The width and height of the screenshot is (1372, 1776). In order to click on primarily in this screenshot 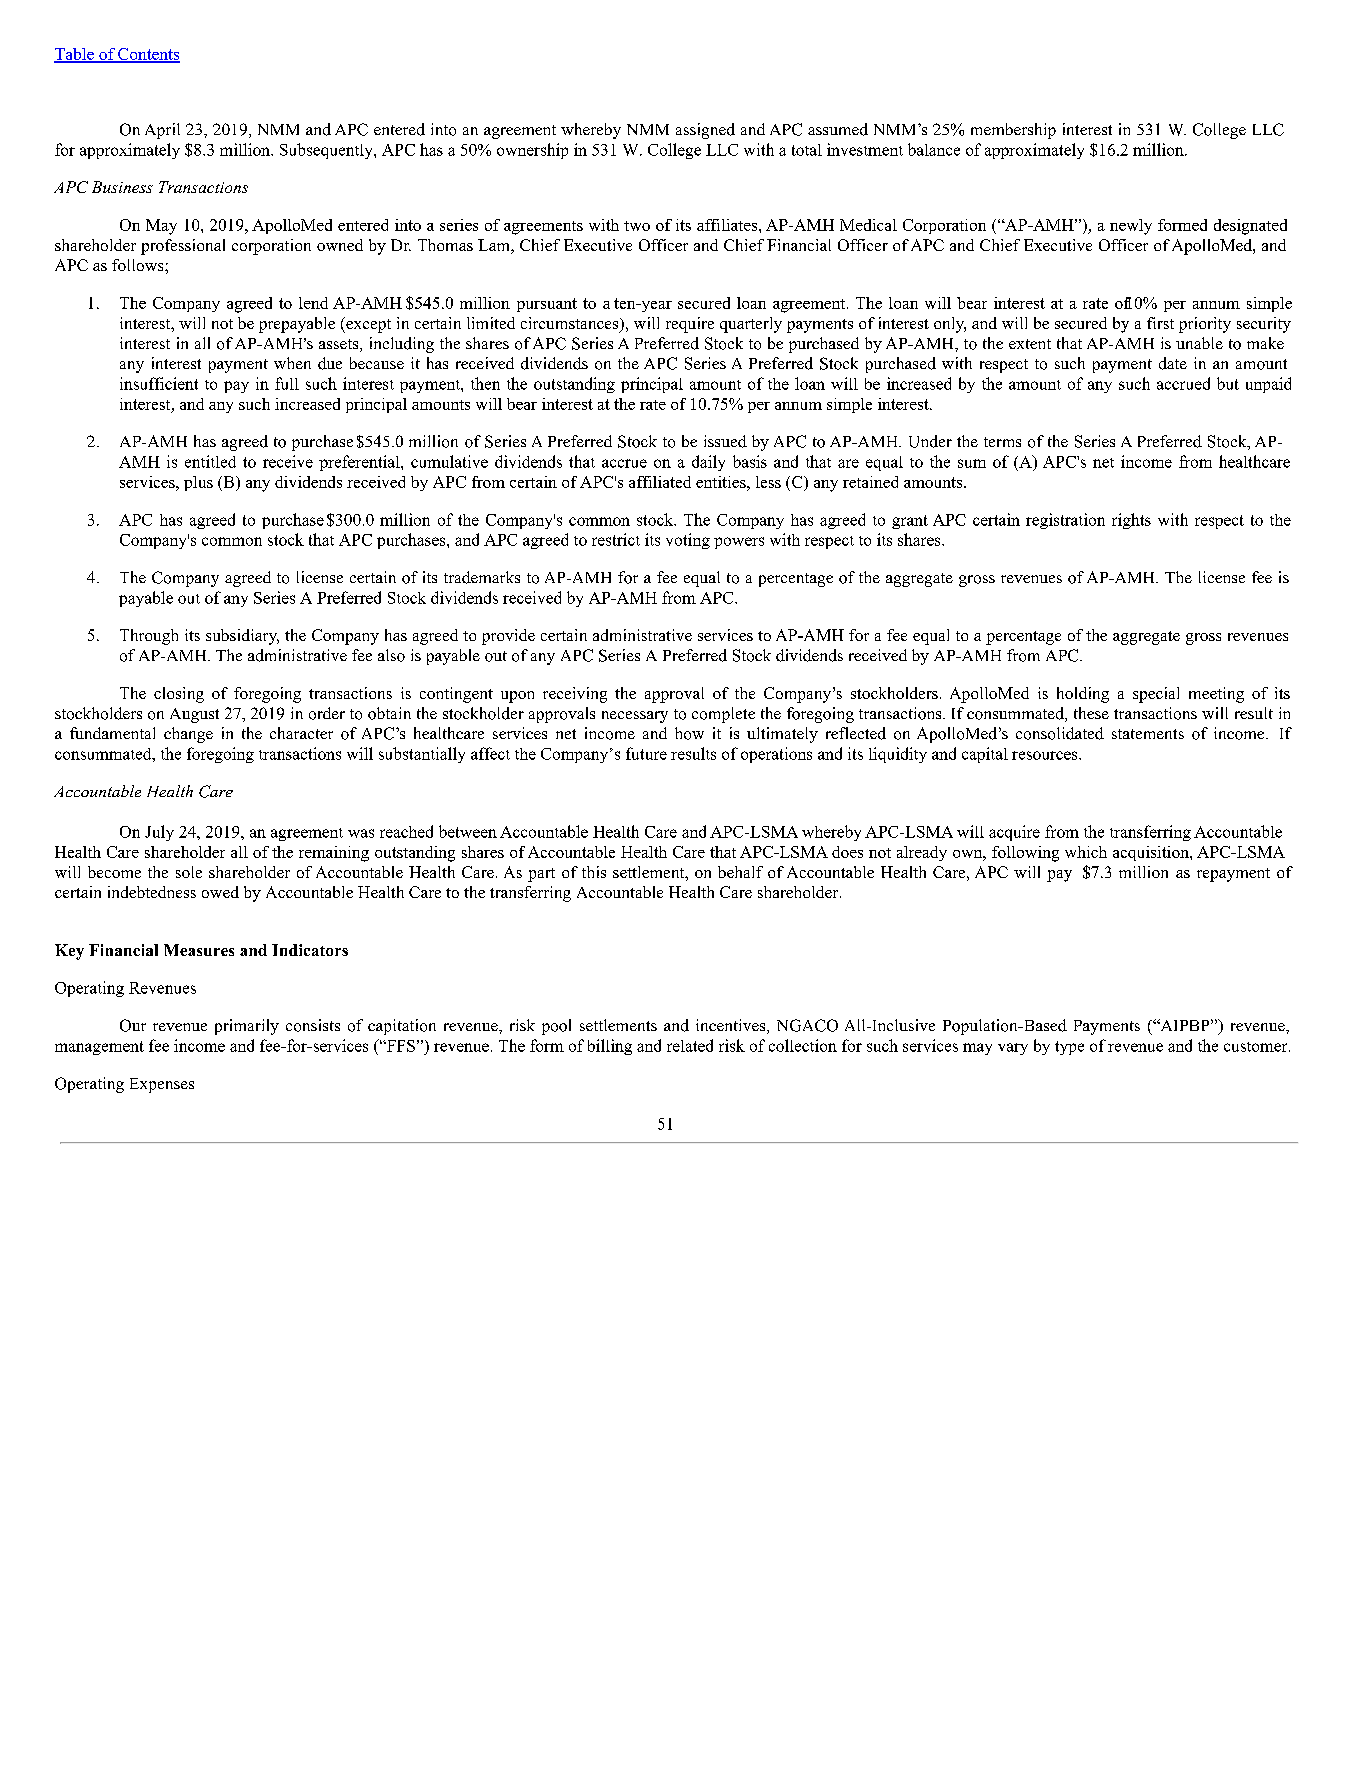, I will do `click(247, 1027)`.
